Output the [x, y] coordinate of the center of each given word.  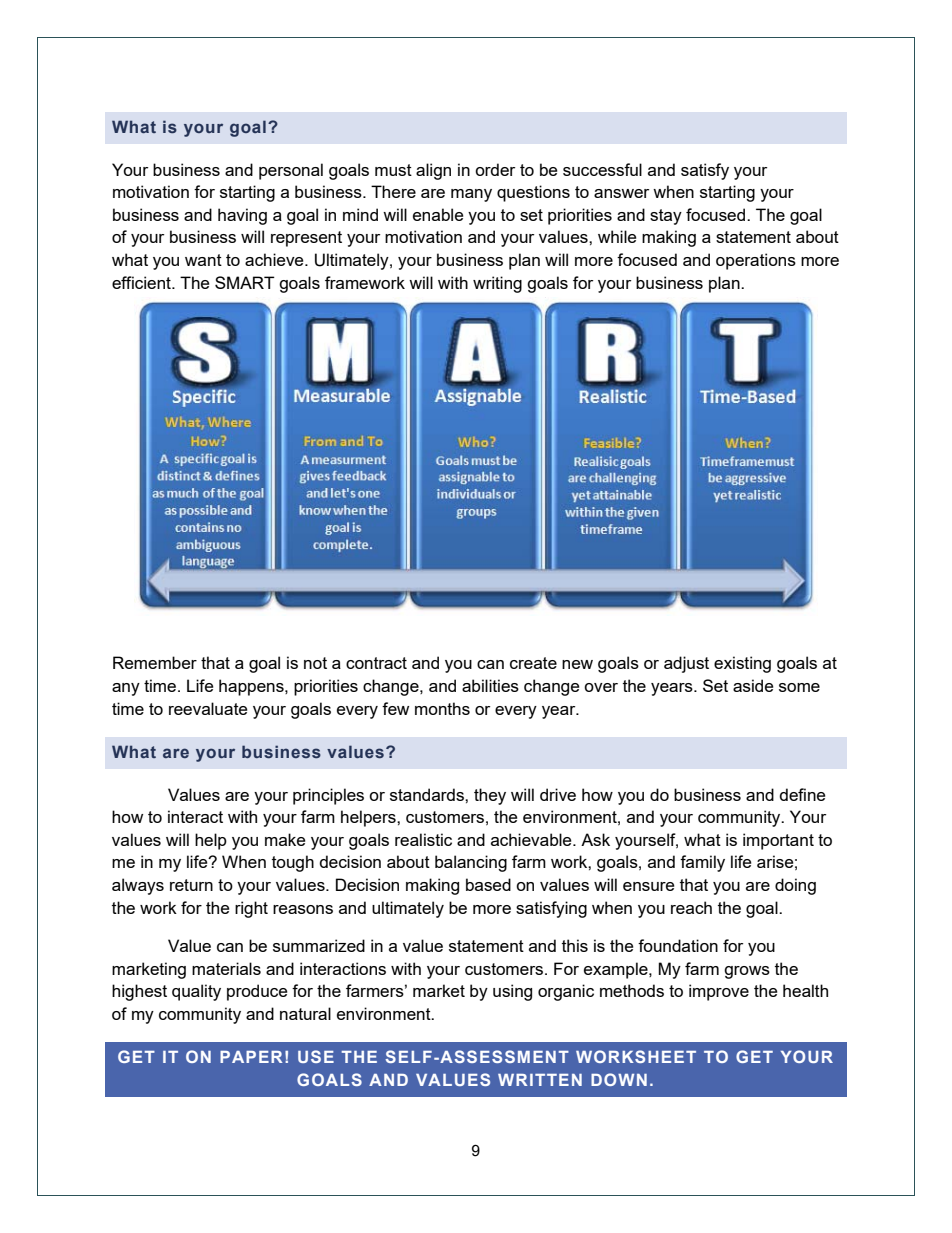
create [533, 663]
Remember [155, 662]
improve [719, 992]
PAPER [251, 1057]
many [471, 195]
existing [742, 664]
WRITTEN [540, 1080]
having [242, 216]
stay [666, 217]
